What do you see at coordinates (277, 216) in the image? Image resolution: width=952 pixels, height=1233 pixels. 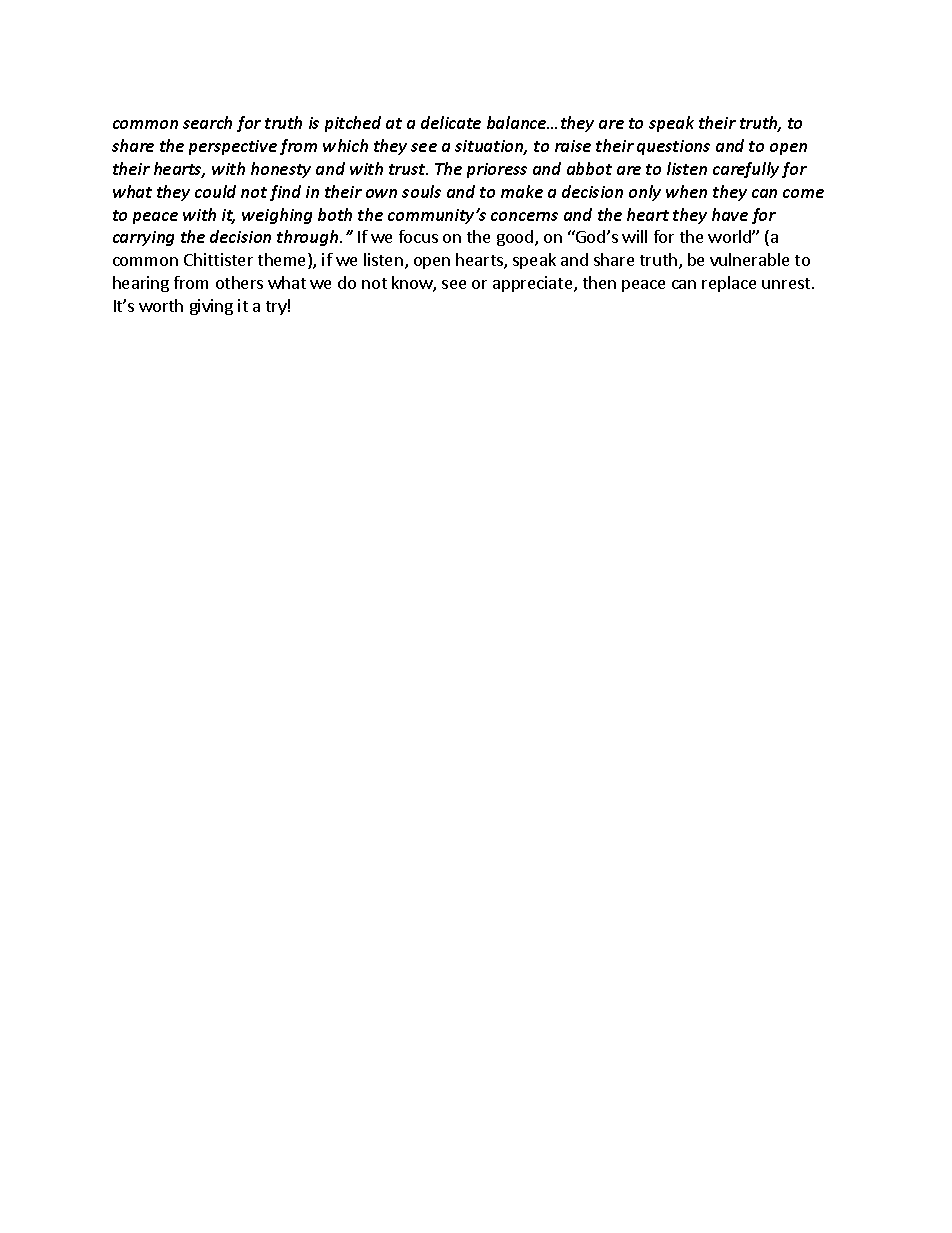 I see `weighing` at bounding box center [277, 216].
